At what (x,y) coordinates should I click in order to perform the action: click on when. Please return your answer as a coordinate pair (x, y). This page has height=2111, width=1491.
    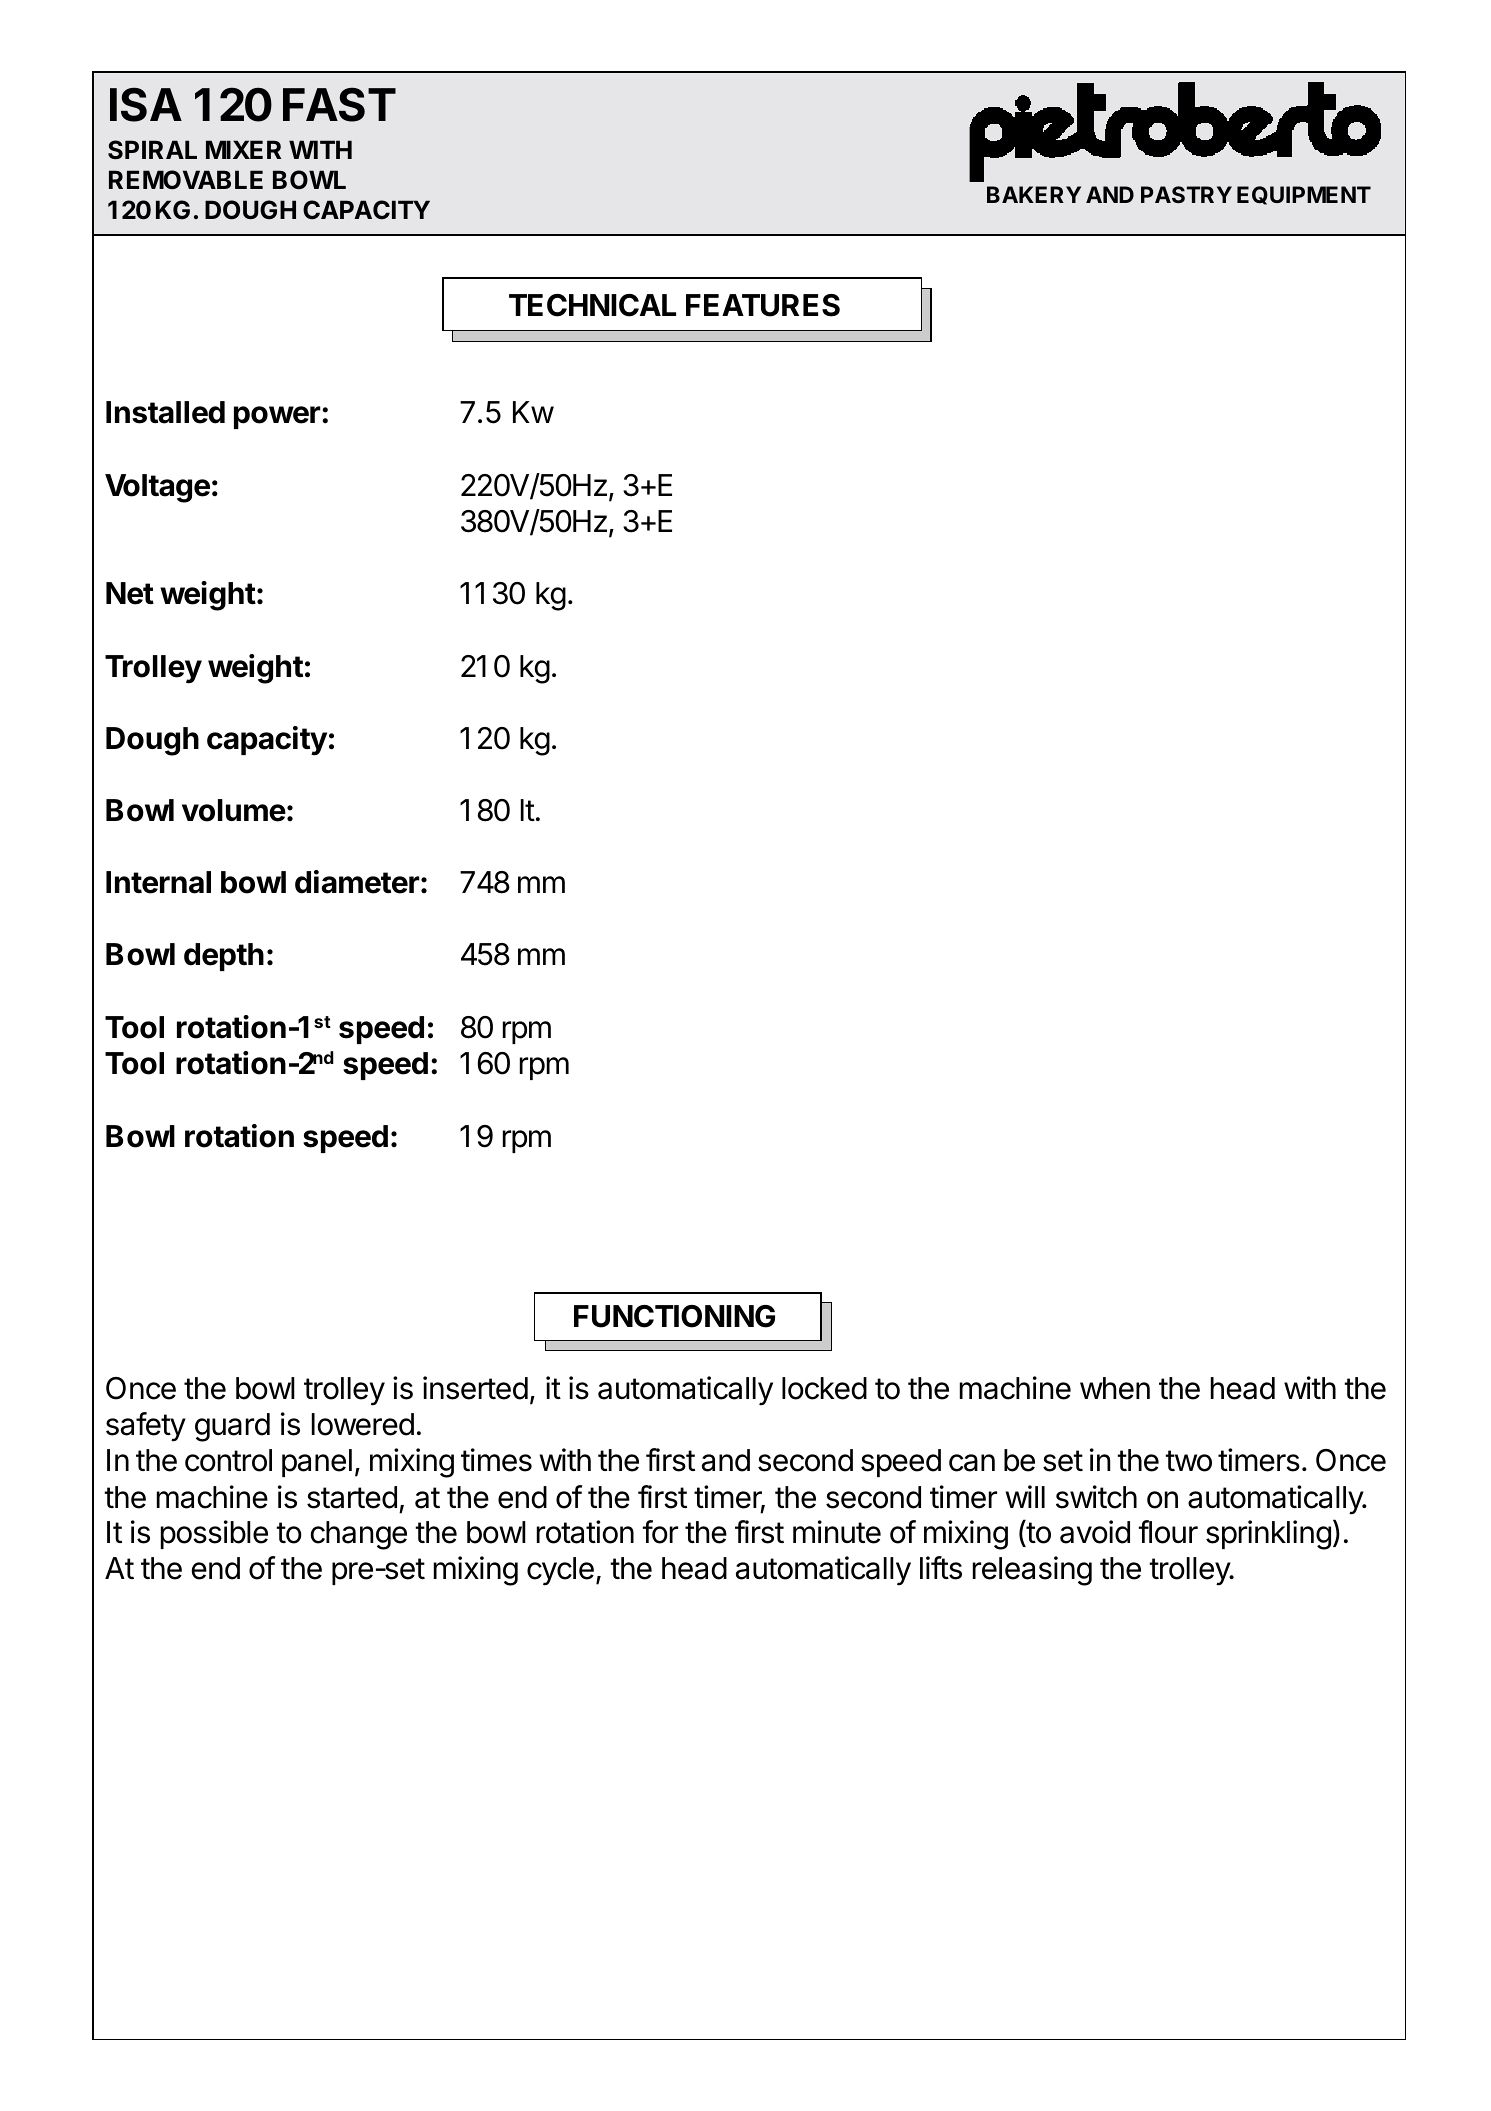
    Looking at the image, I should click on (1115, 1388).
